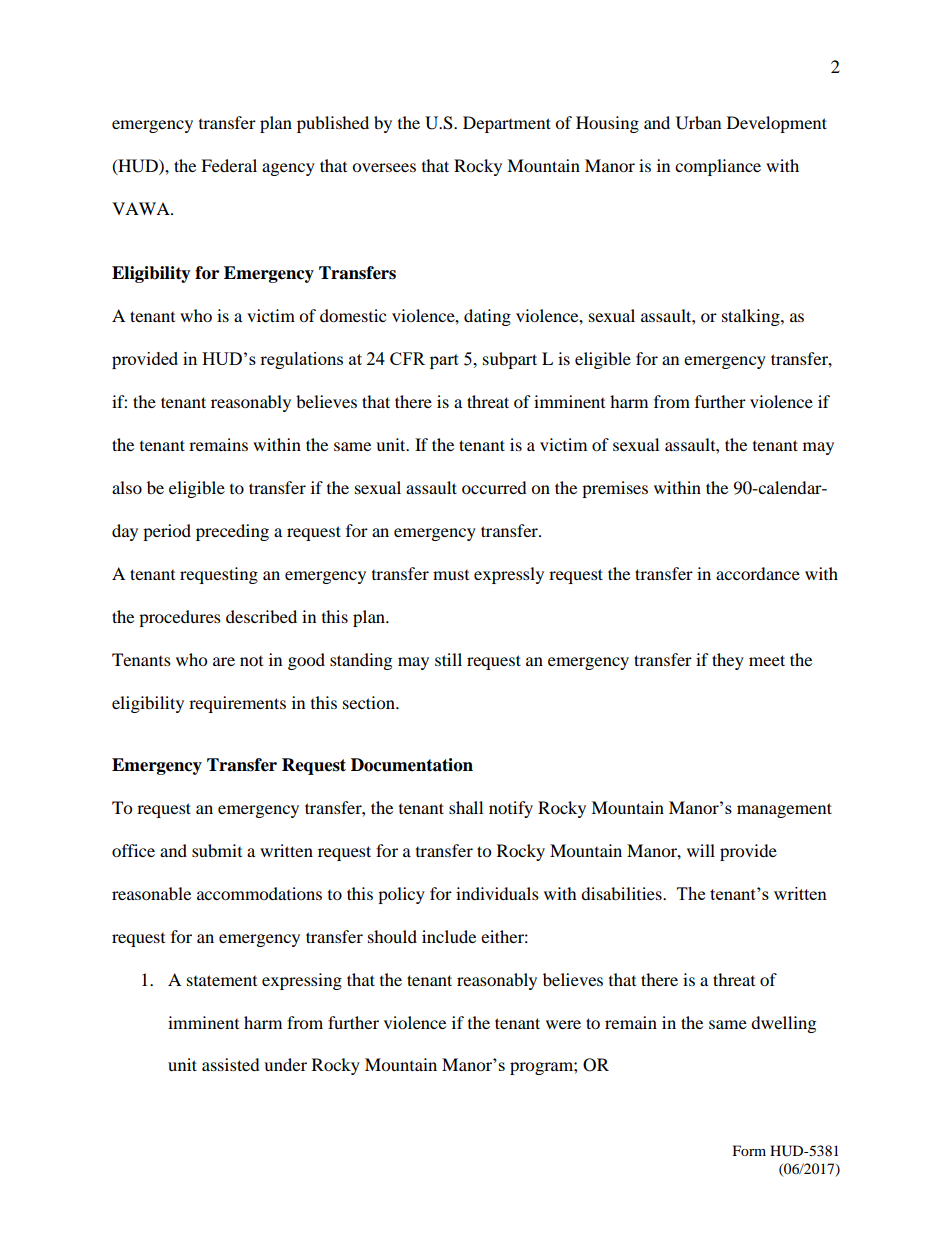 The image size is (952, 1233). I want to click on will, so click(701, 850).
